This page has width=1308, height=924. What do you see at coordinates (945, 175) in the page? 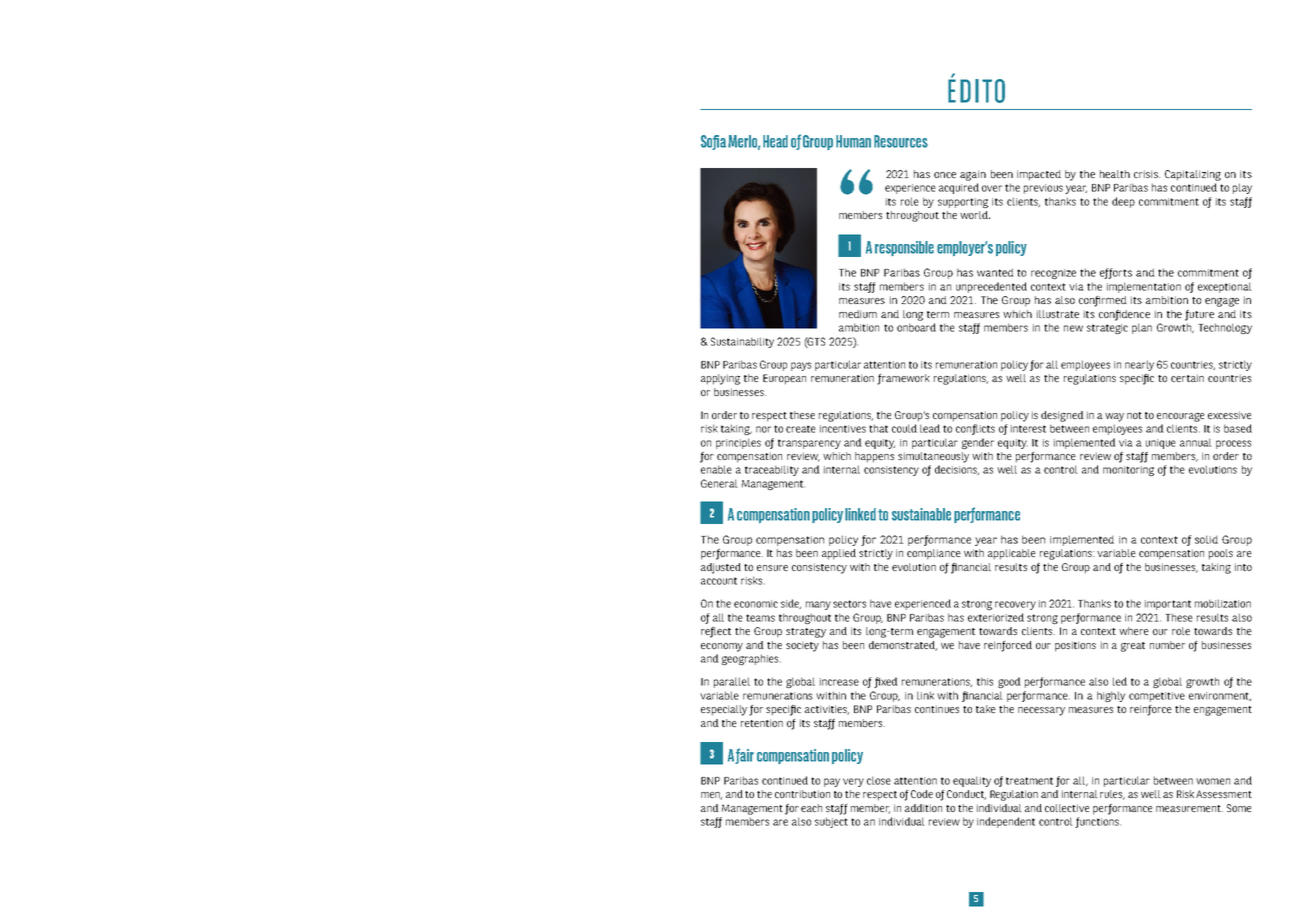
I see `once` at bounding box center [945, 175].
